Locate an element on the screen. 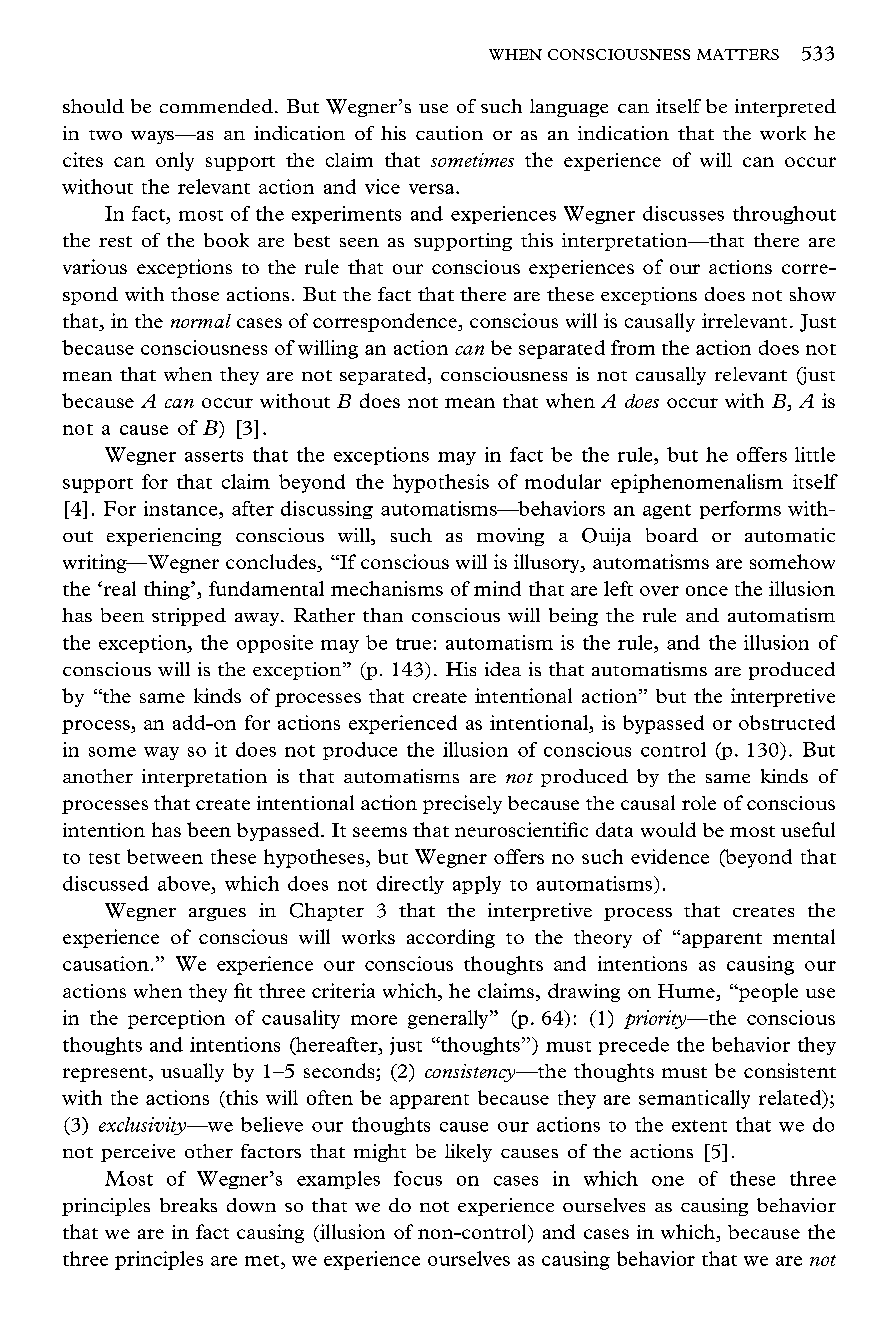 The height and width of the screenshot is (1340, 896). hypothesis is located at coordinates (441, 483).
